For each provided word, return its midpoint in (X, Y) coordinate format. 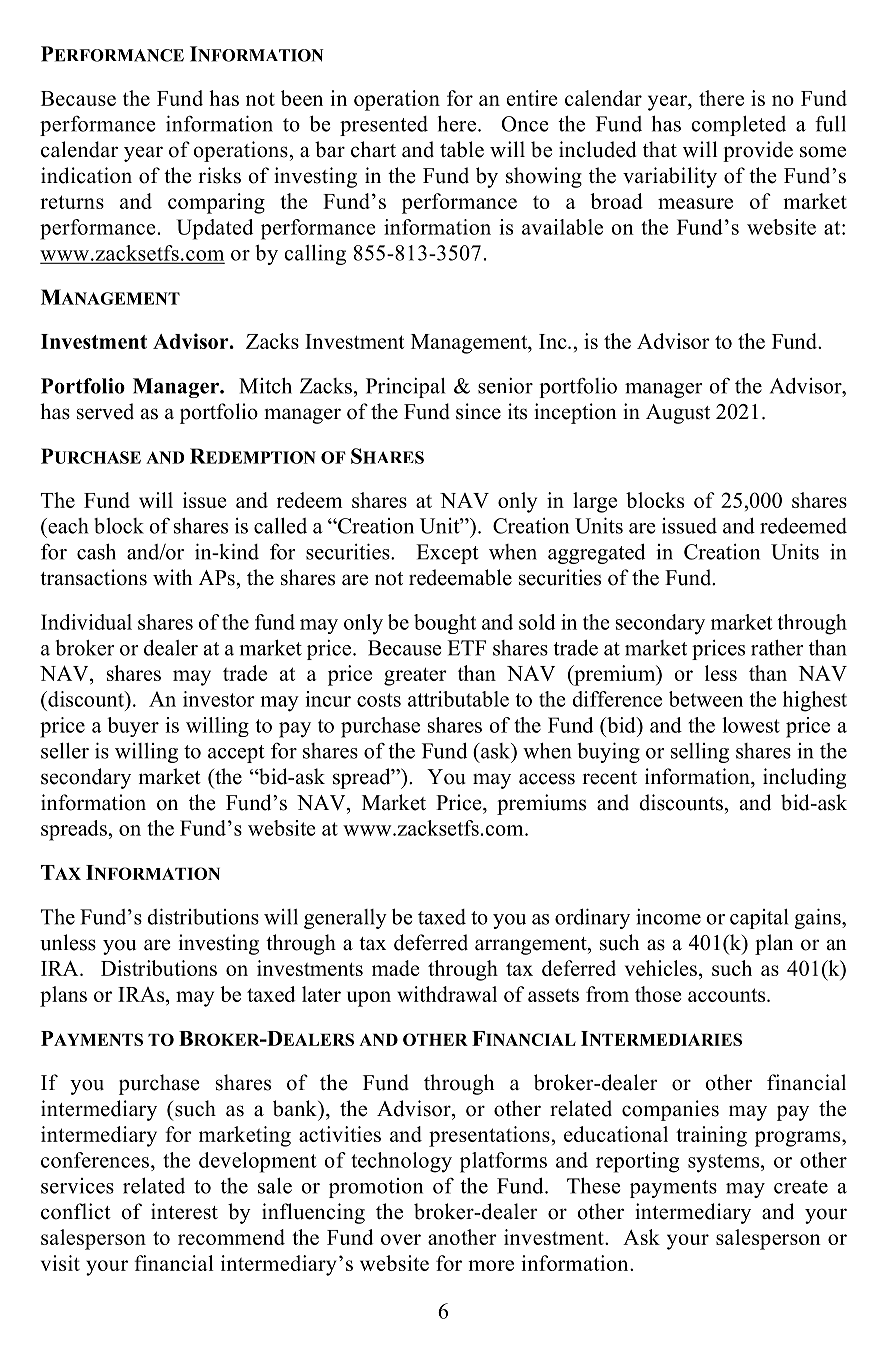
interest (184, 1211)
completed (738, 126)
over (401, 1239)
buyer (133, 727)
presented (384, 126)
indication (86, 175)
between (706, 699)
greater (415, 677)
